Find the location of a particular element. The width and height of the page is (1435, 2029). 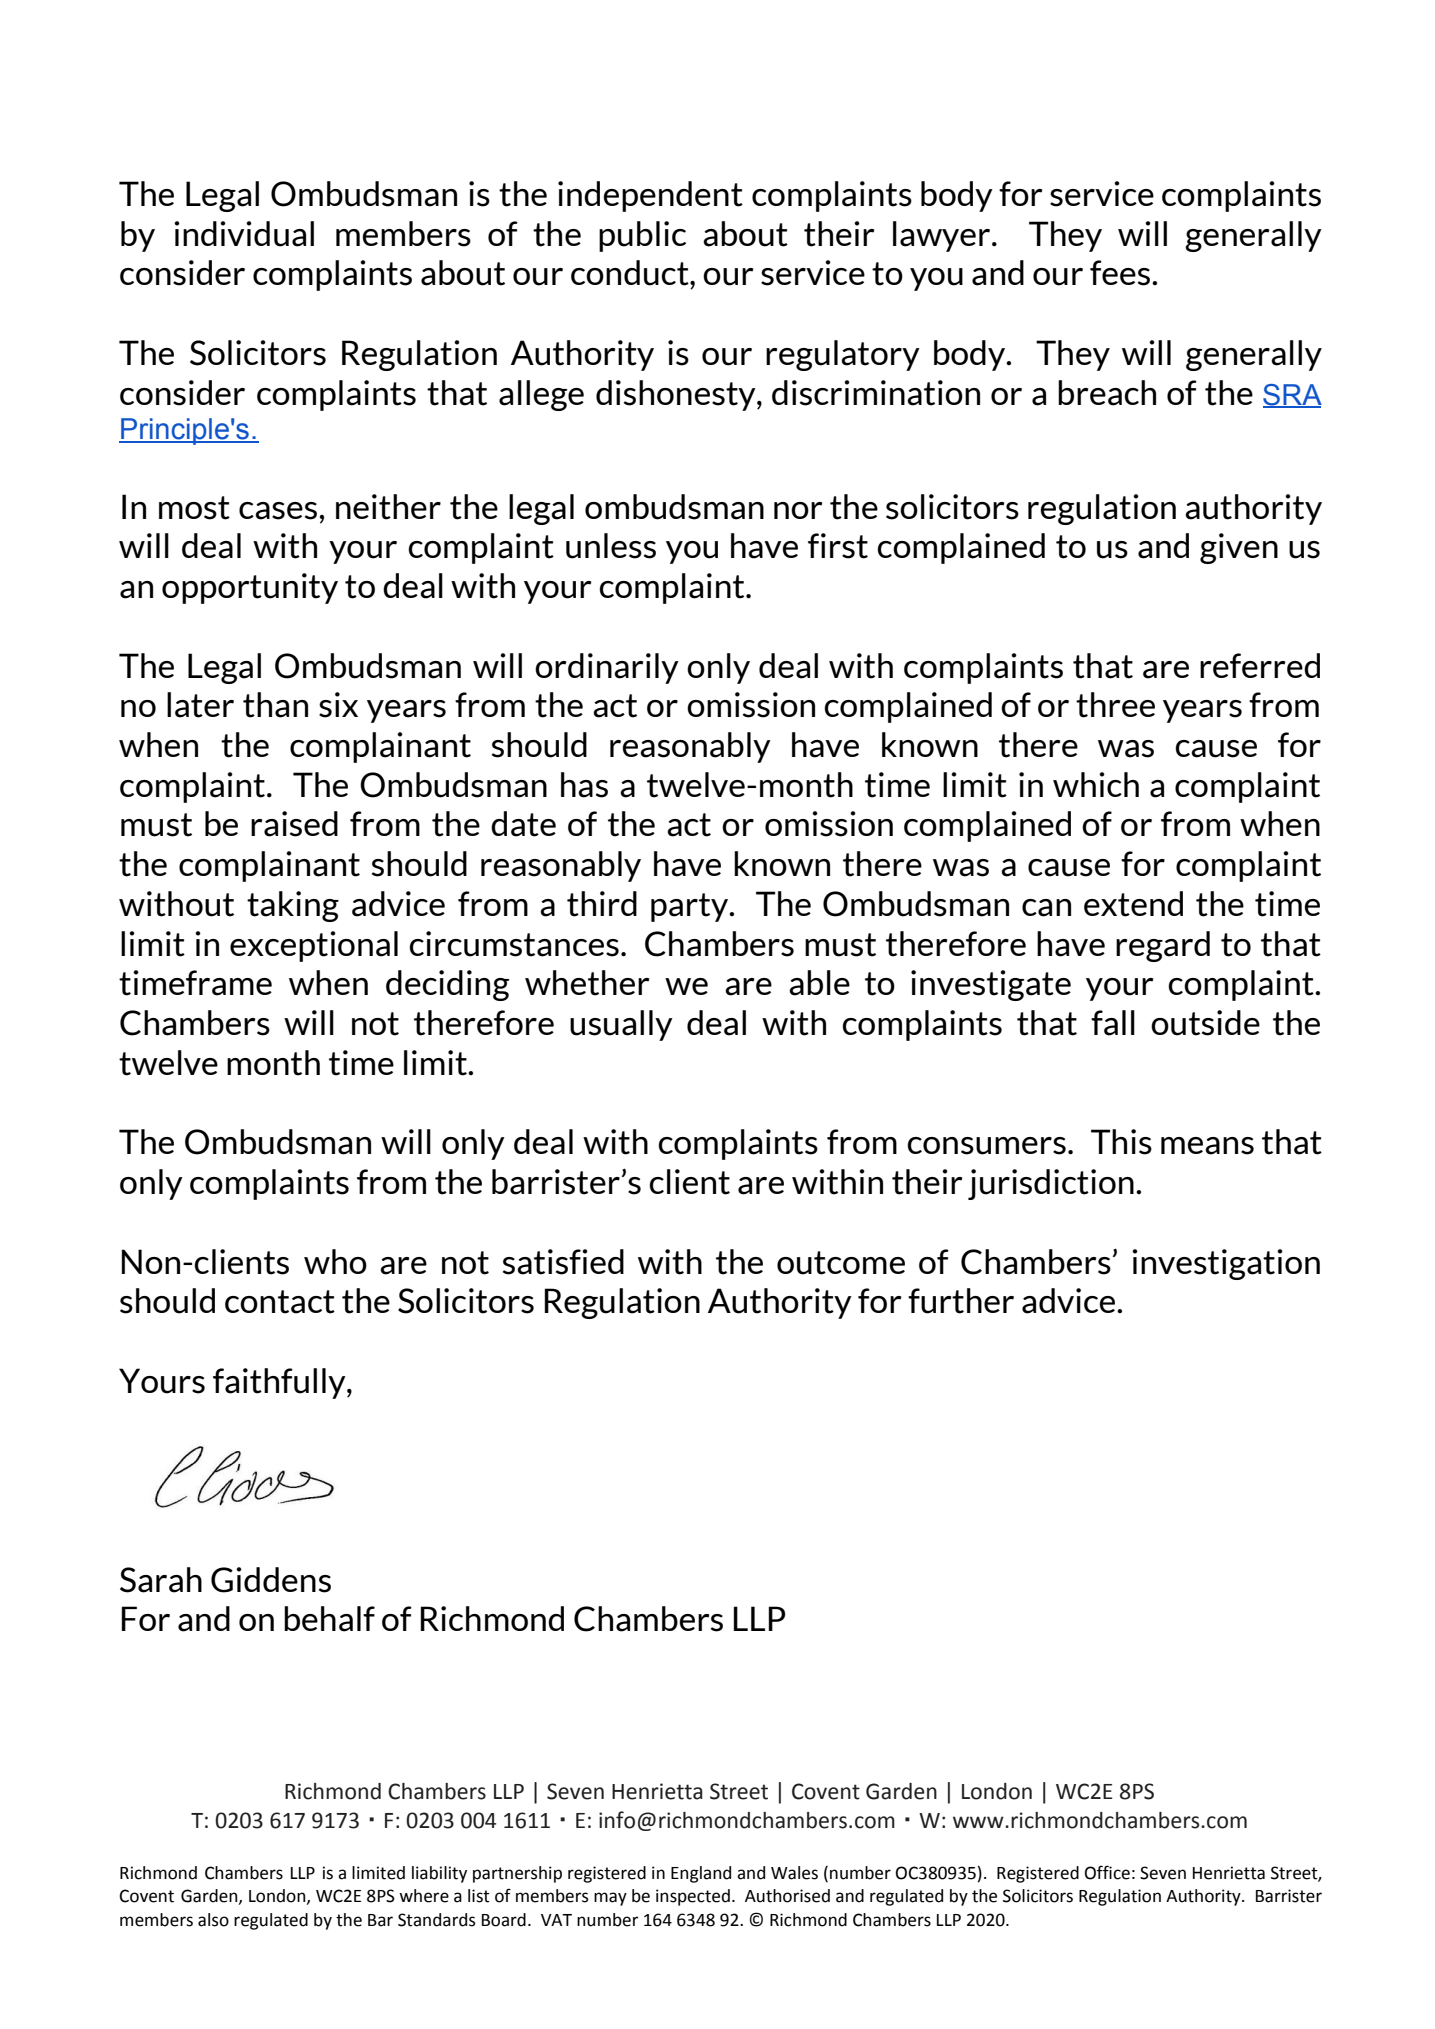

outcome is located at coordinates (841, 1263).
